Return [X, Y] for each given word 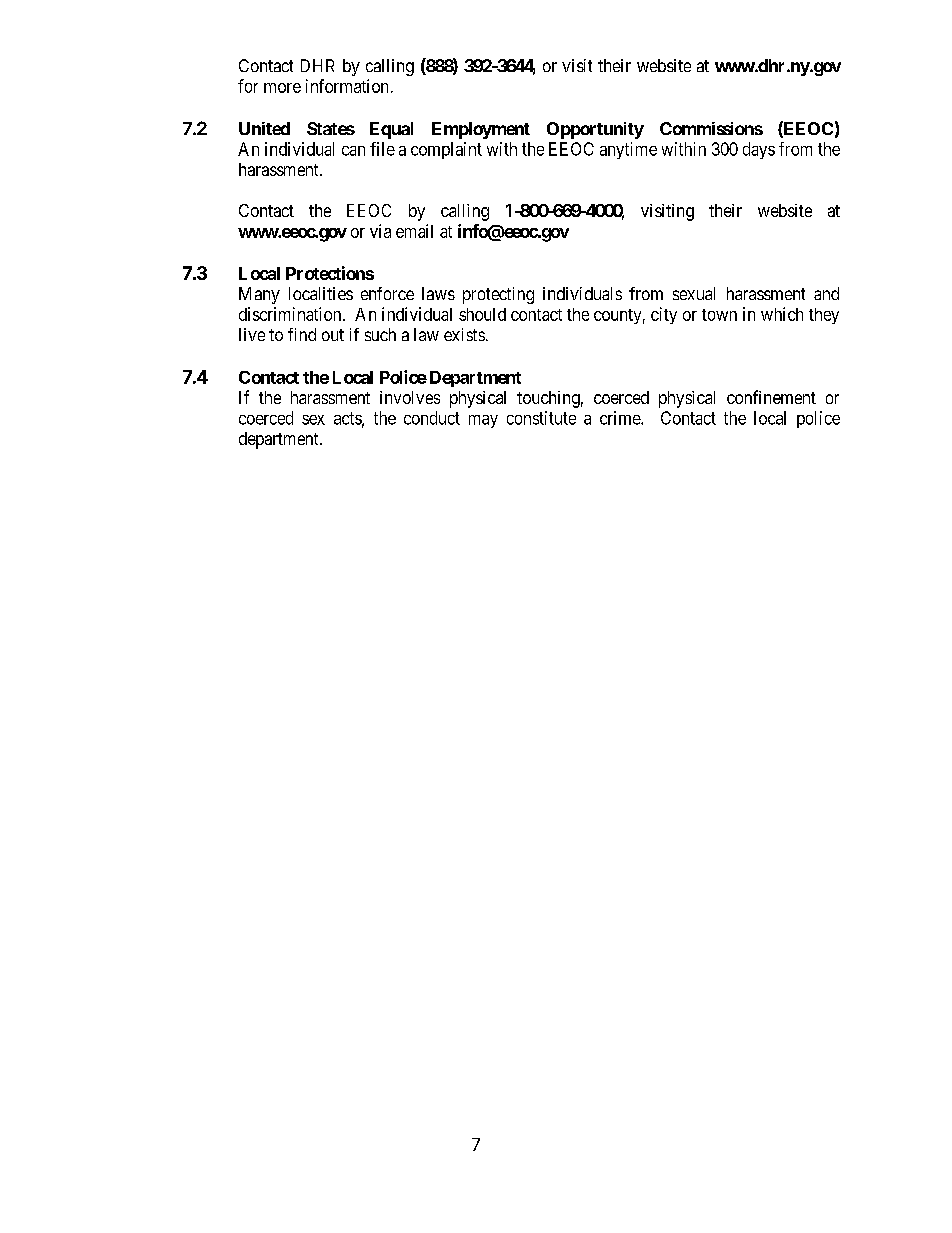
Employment [481, 130]
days [759, 150]
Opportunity [595, 130]
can [353, 151]
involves [410, 397]
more [282, 88]
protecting [498, 295]
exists [464, 334]
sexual [694, 293]
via [380, 231]
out [333, 335]
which [782, 314]
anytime [628, 150]
